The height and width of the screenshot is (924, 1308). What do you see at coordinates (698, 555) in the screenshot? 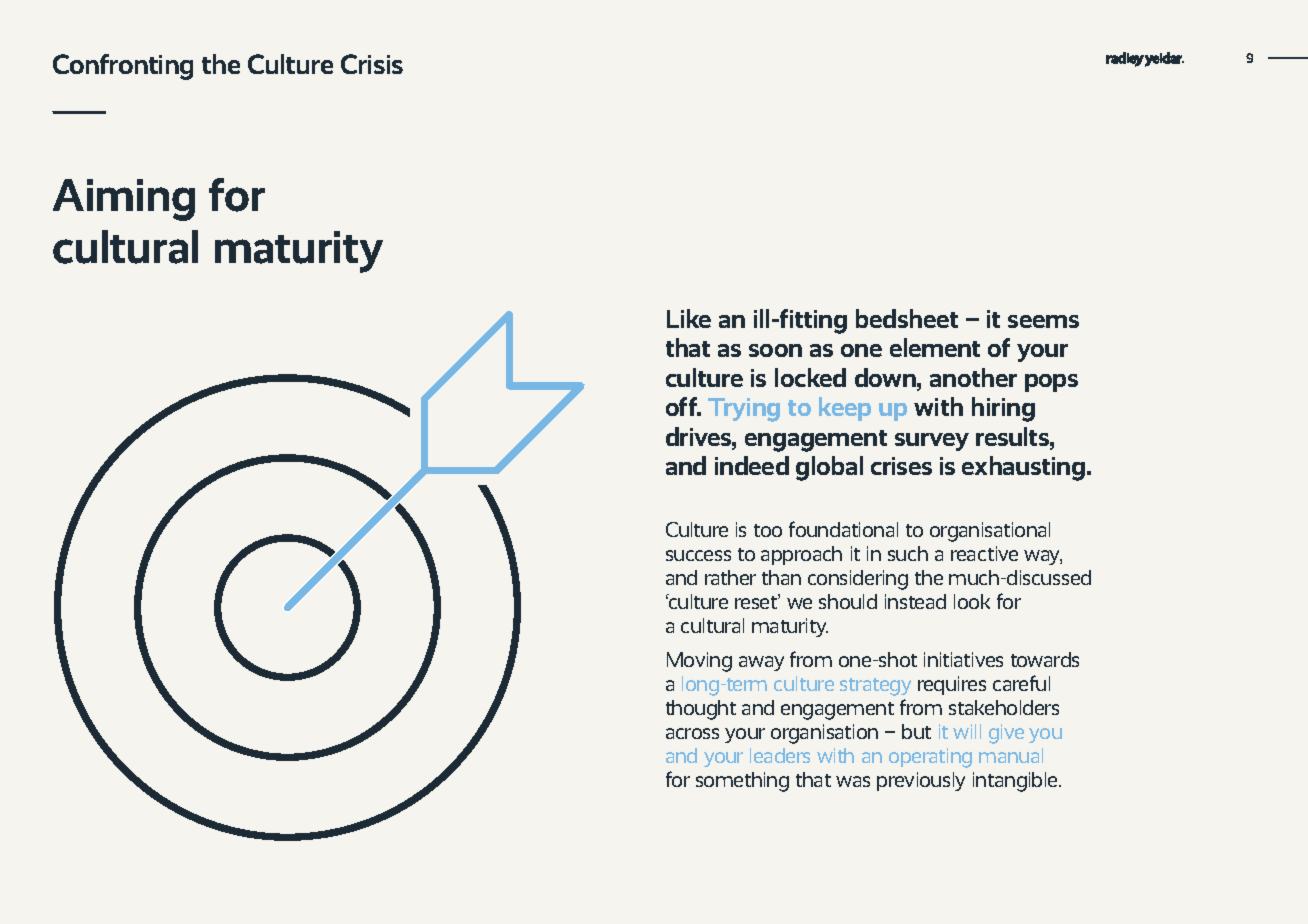
I see `success` at bounding box center [698, 555].
